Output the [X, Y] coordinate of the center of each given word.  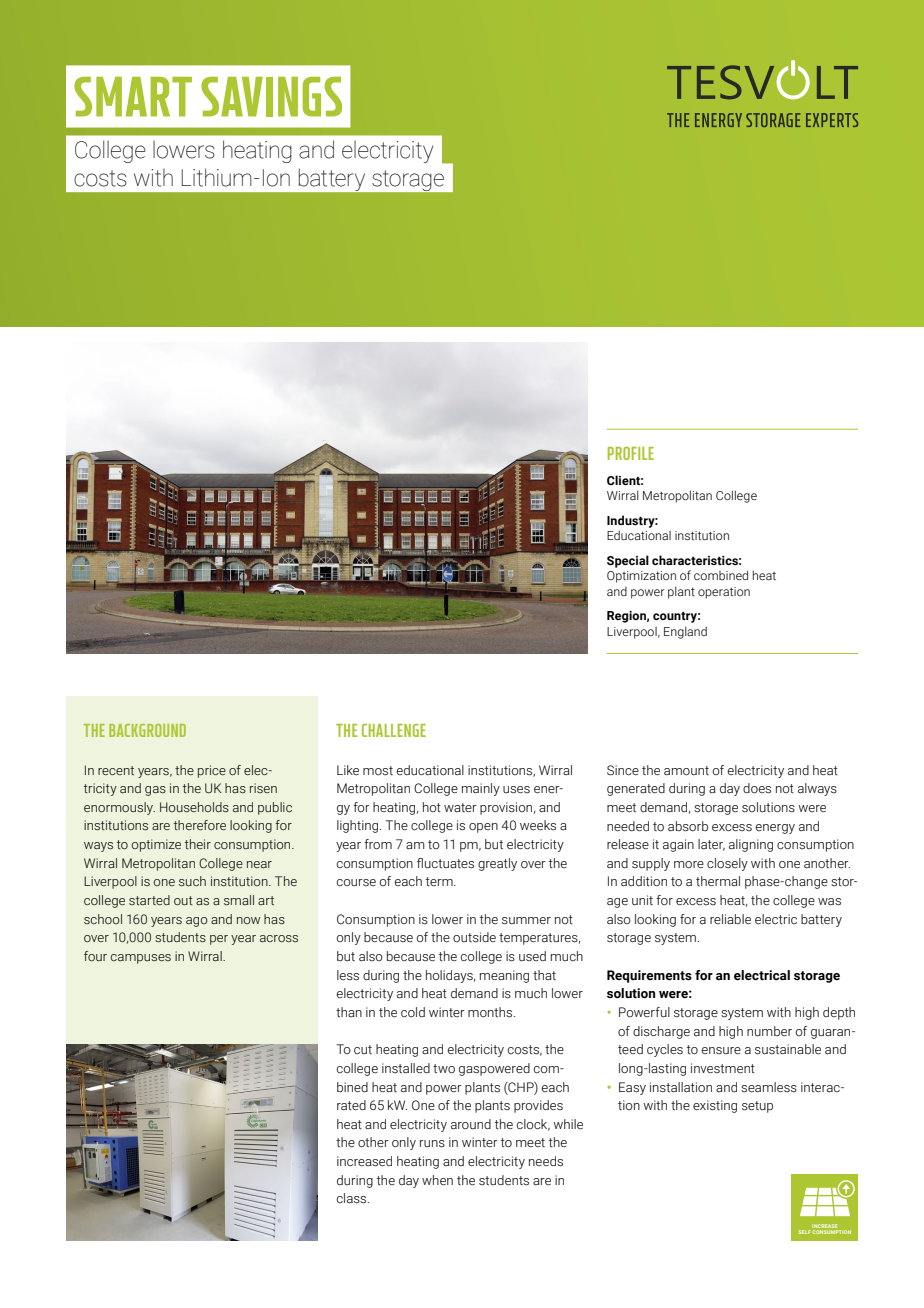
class [353, 1198]
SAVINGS [271, 97]
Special [628, 561]
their [198, 844]
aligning [751, 845]
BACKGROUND [147, 730]
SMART [133, 97]
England [685, 632]
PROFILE [631, 453]
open [483, 828]
